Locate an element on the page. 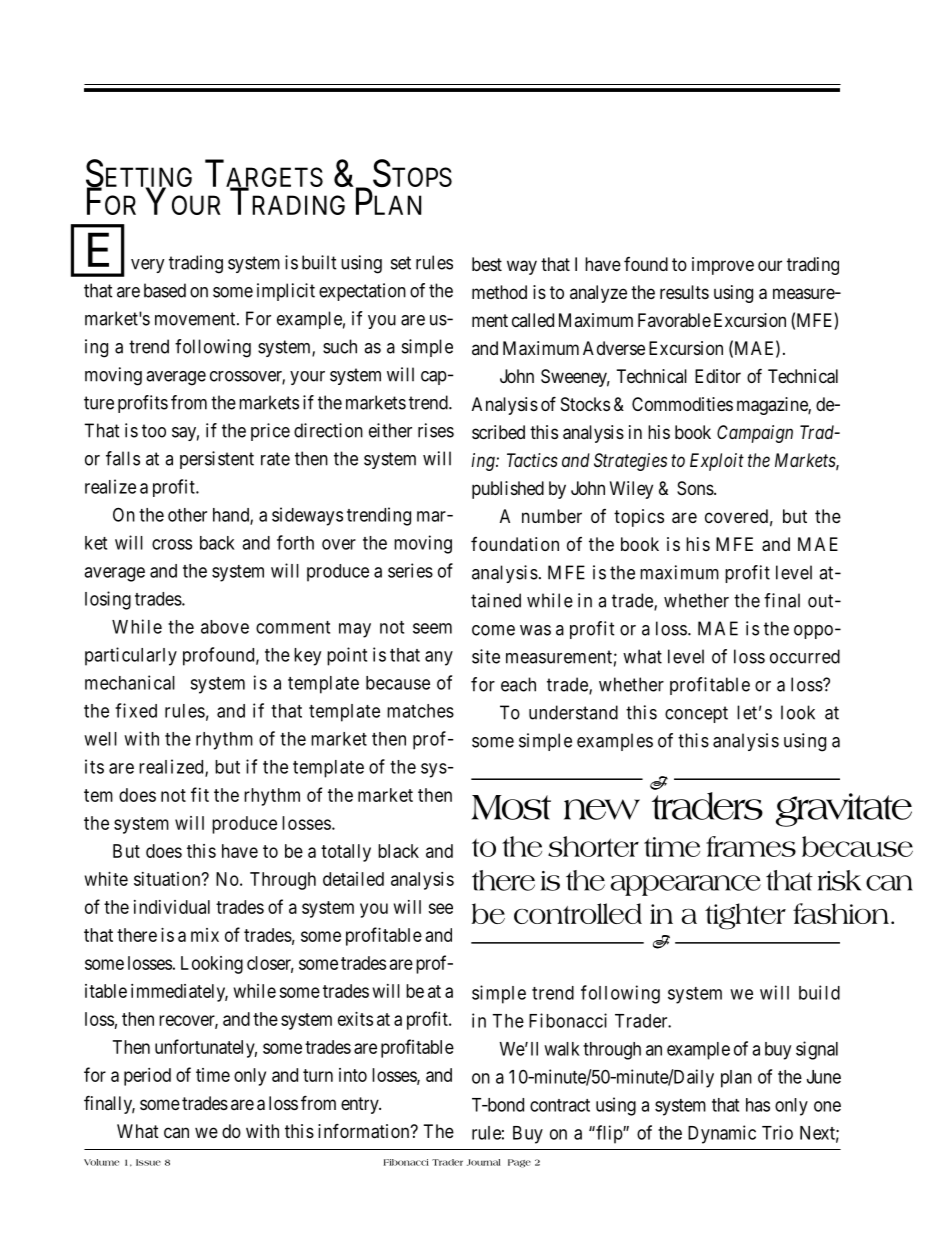 The image size is (952, 1233). Trio is located at coordinates (777, 1132).
